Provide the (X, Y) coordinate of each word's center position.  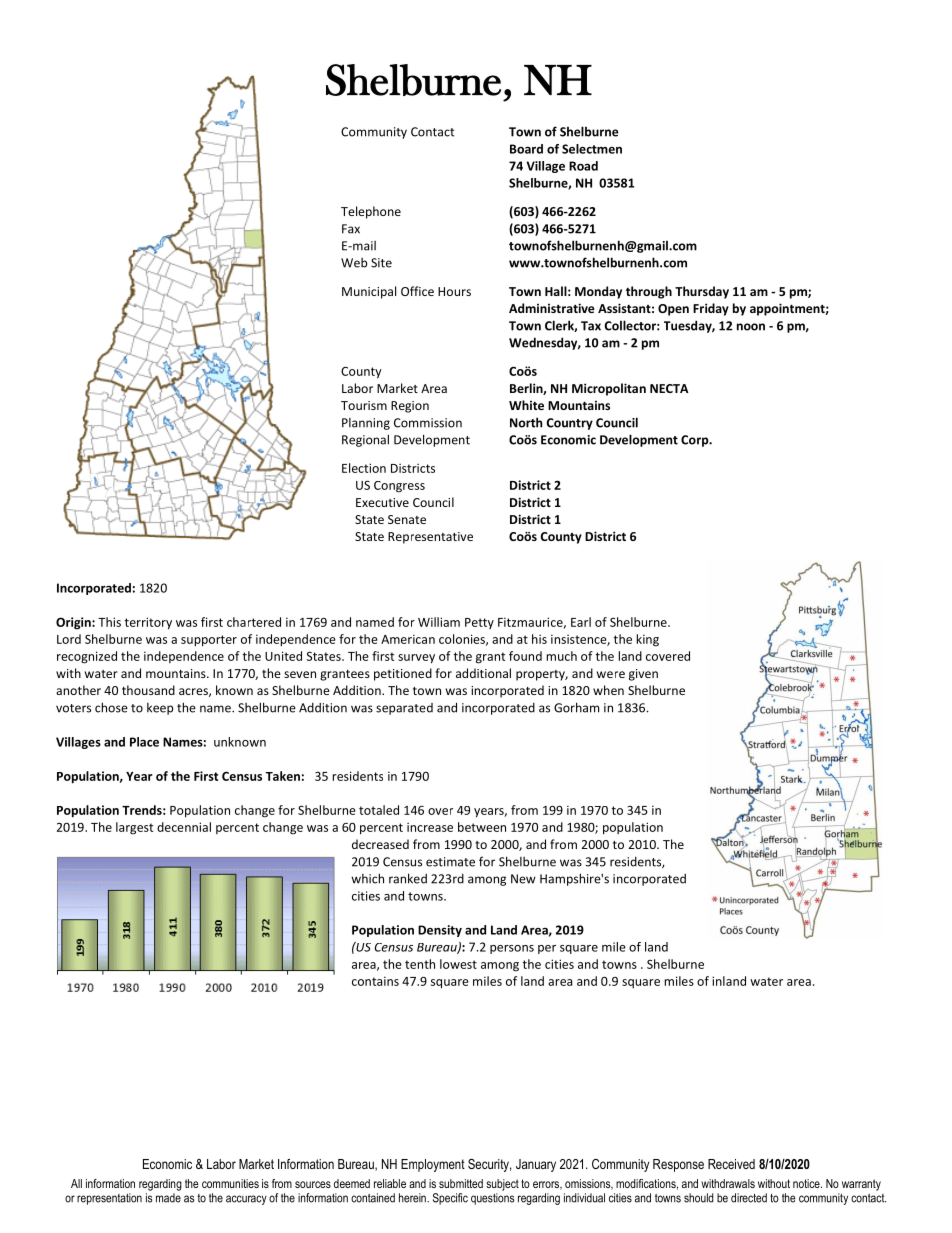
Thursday (702, 292)
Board (526, 149)
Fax (351, 229)
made (168, 1198)
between (482, 827)
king (647, 640)
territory (148, 623)
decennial (184, 827)
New (523, 879)
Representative (430, 538)
